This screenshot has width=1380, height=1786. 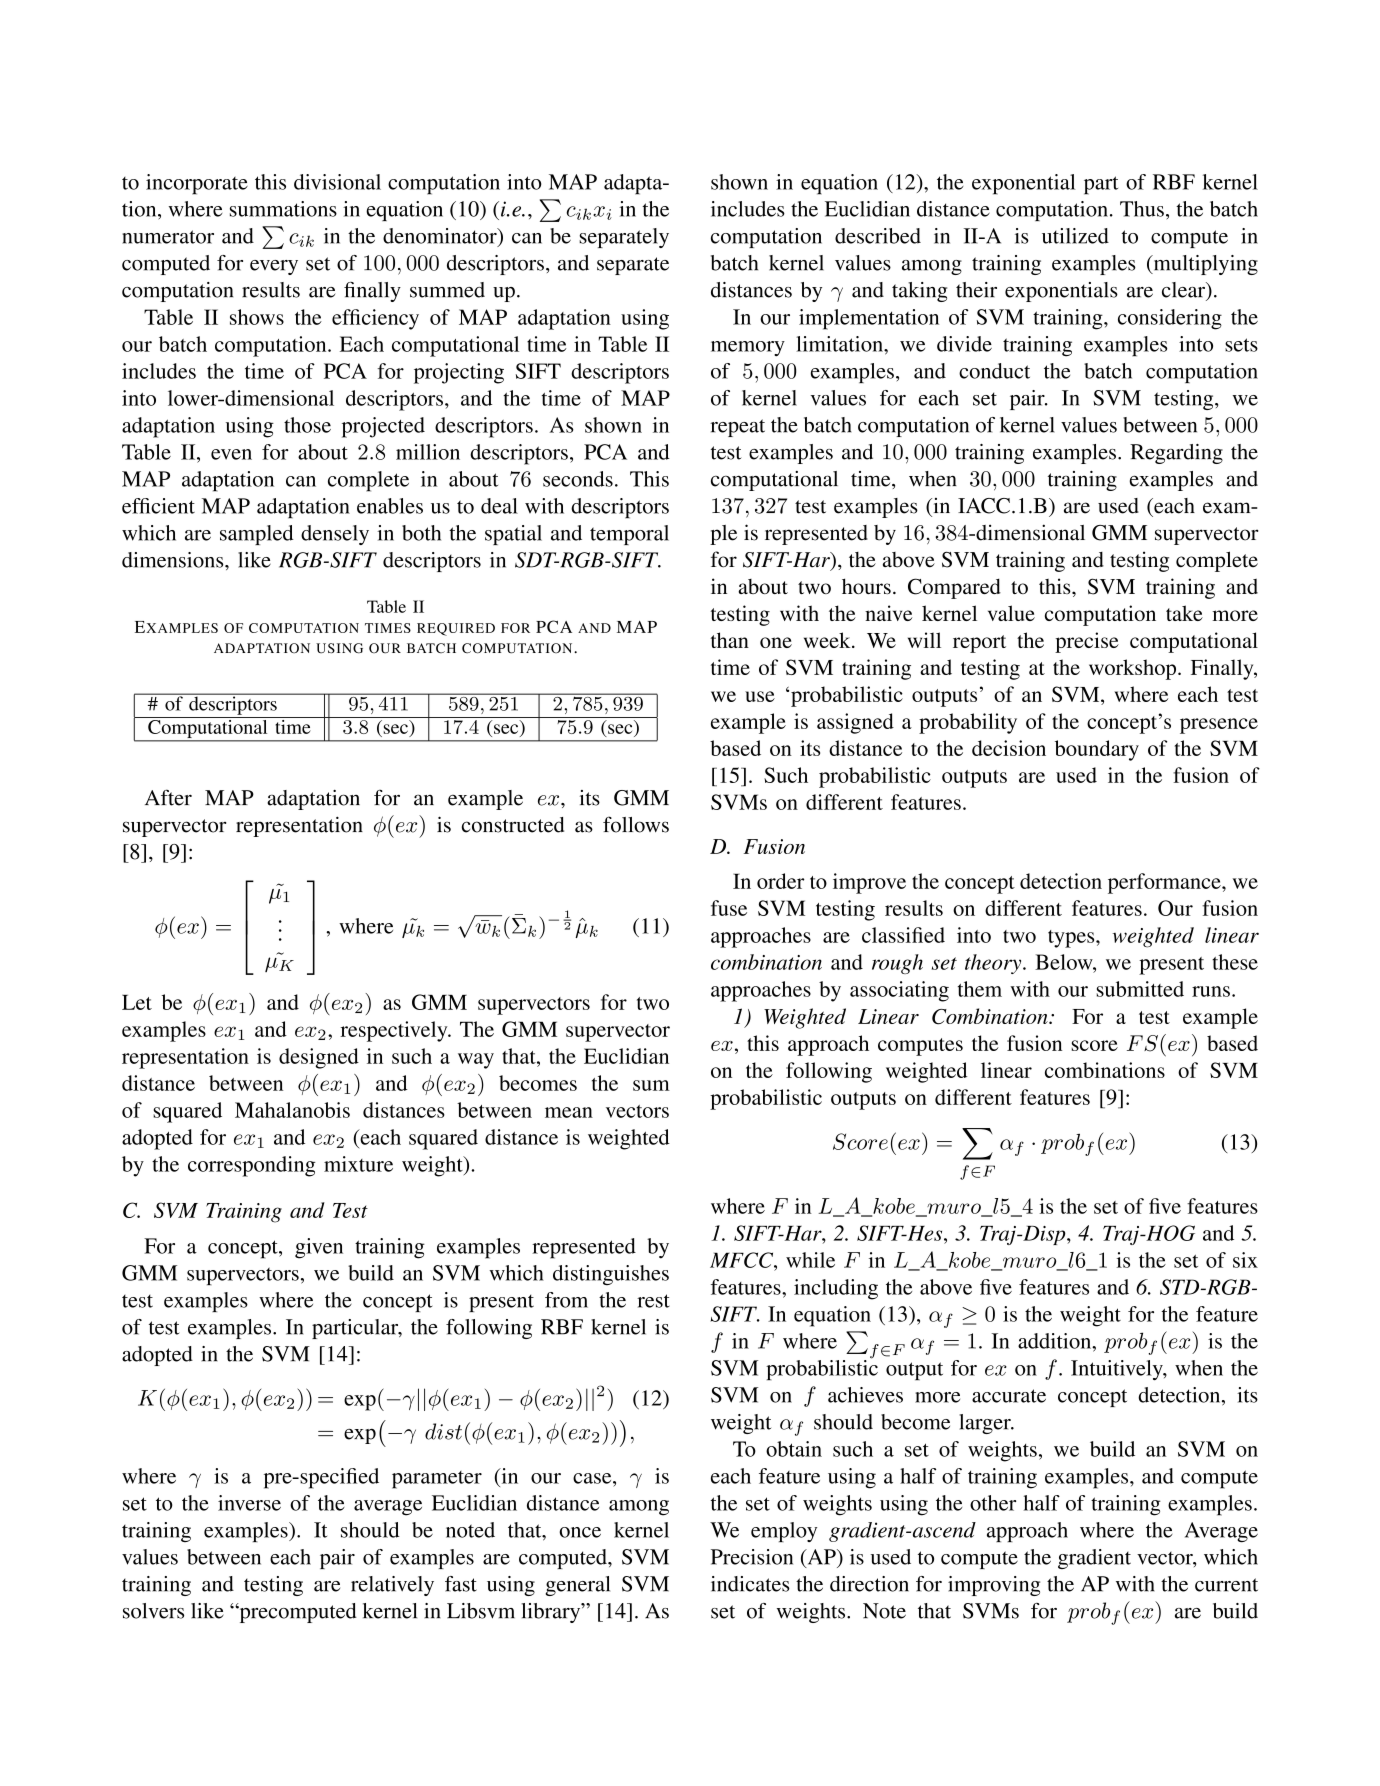 What do you see at coordinates (168, 797) in the screenshot?
I see `After` at bounding box center [168, 797].
